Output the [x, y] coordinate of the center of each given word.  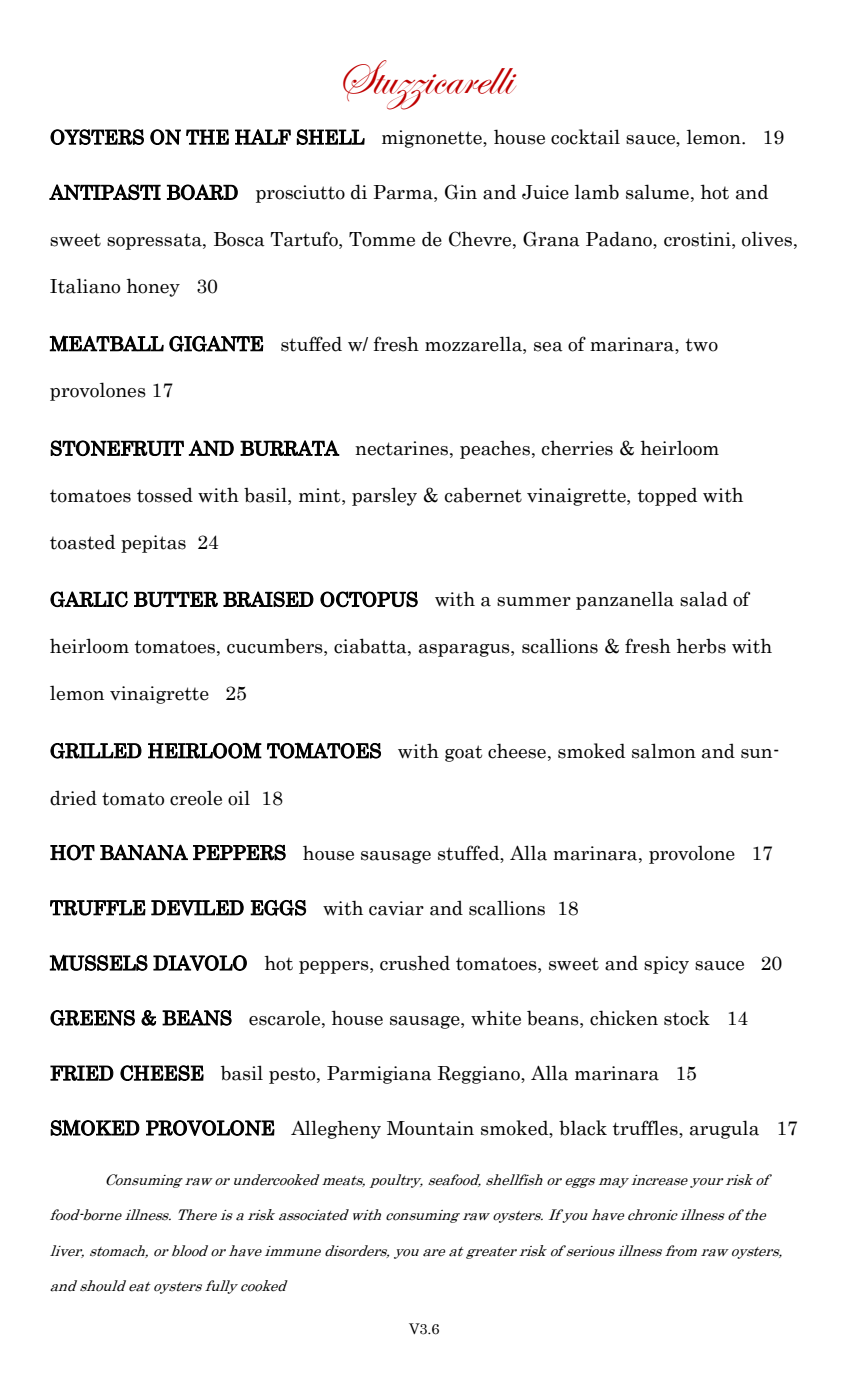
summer [534, 602]
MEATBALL [106, 343]
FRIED [82, 1073]
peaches [495, 449]
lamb [597, 192]
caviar [396, 908]
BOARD [202, 192]
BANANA [144, 852]
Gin [461, 192]
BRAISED [268, 599]
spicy [666, 965]
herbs [701, 646]
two [702, 345]
